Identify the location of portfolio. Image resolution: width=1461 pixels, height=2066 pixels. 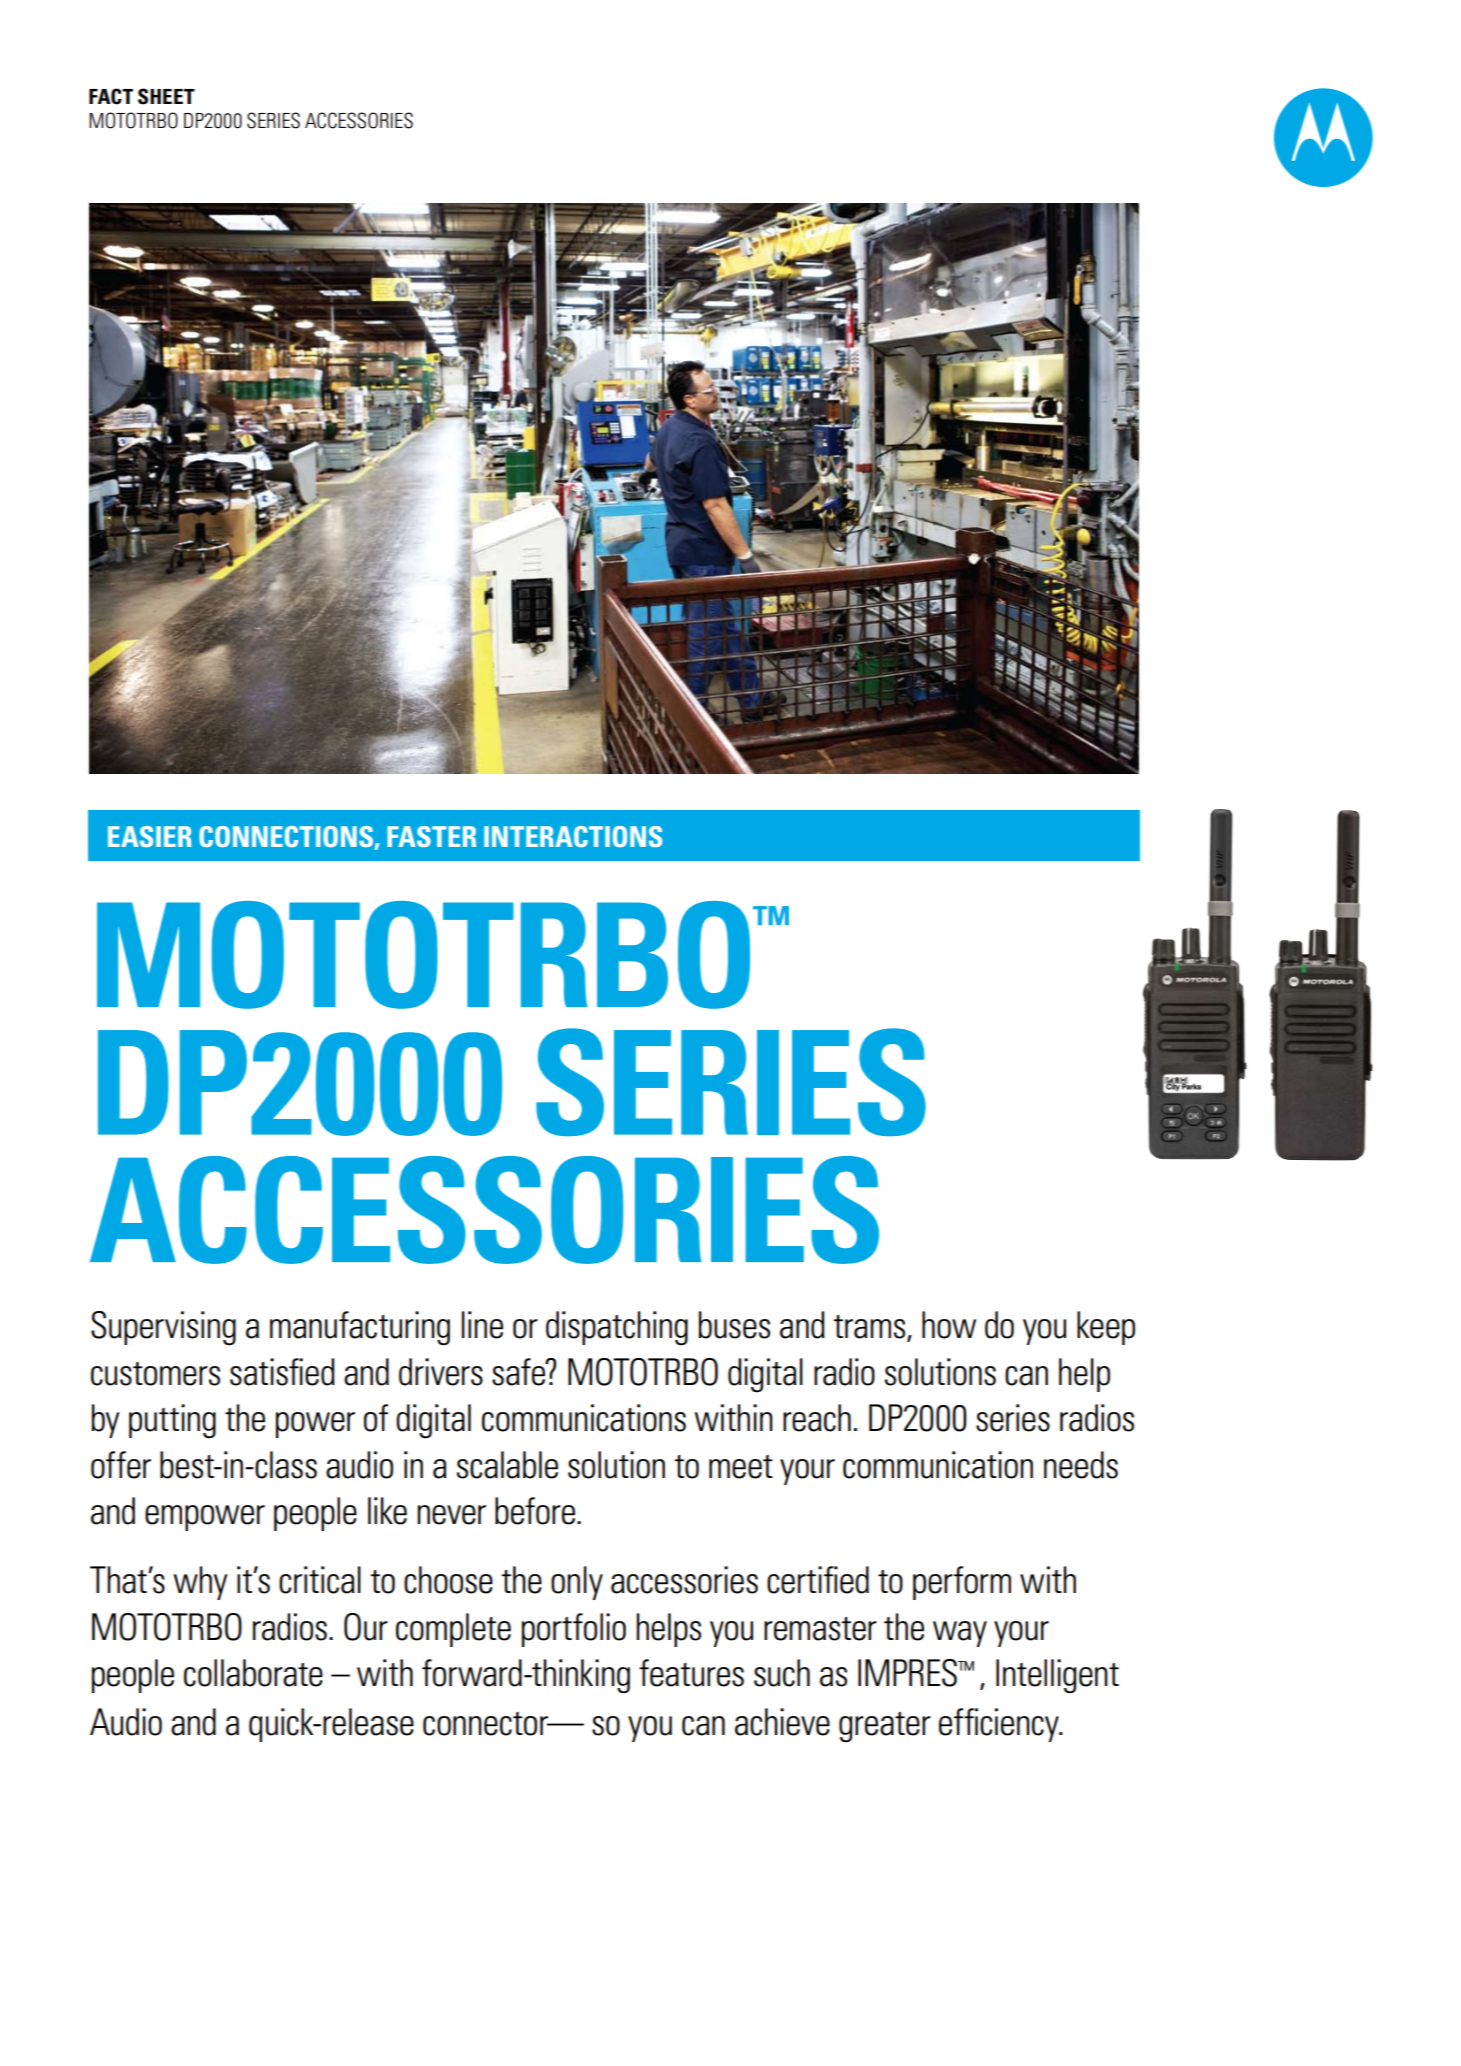
(574, 1630).
